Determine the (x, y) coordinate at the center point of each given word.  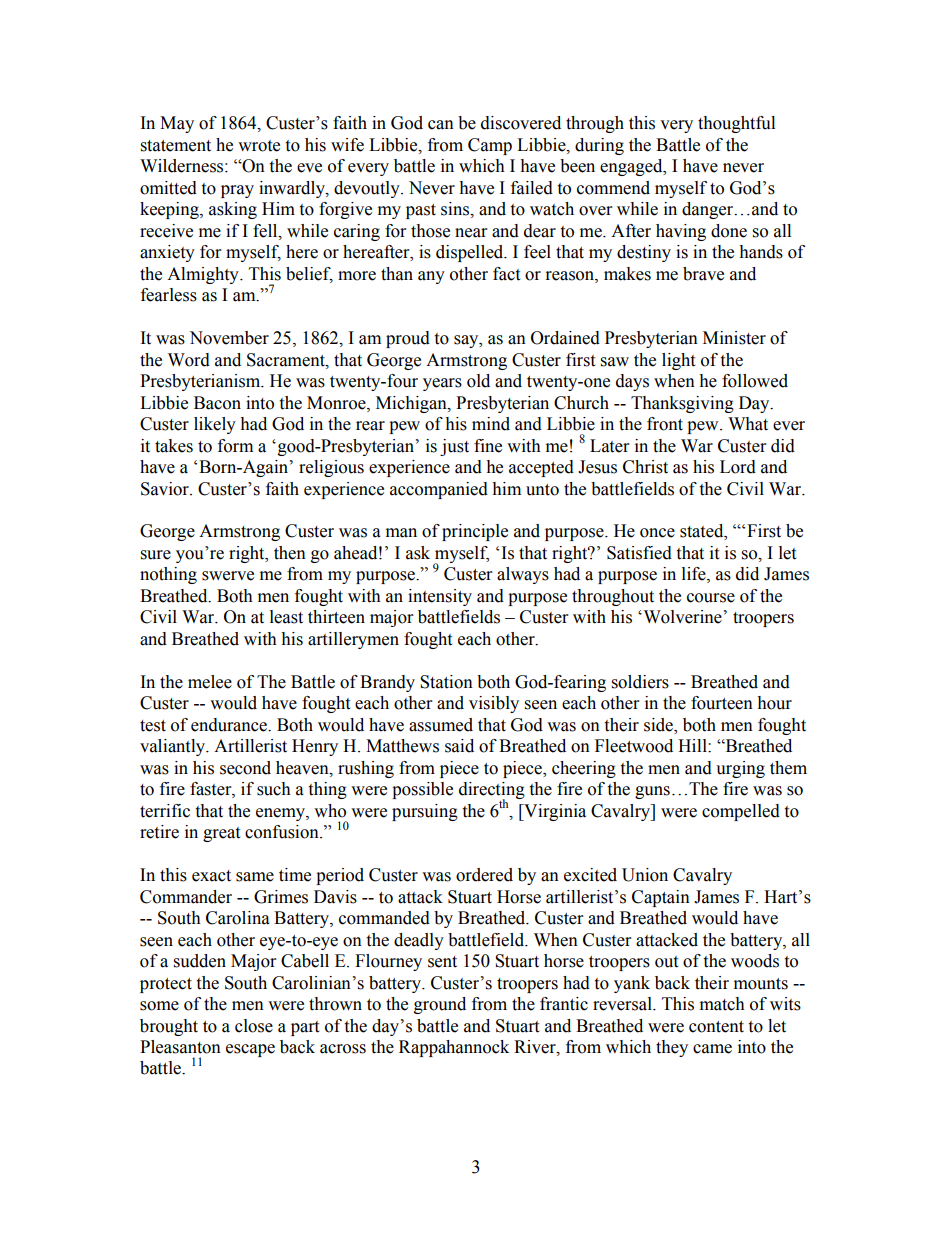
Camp (490, 146)
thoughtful (736, 124)
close (254, 1026)
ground (440, 1005)
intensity (440, 597)
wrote (259, 146)
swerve (228, 576)
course (711, 598)
